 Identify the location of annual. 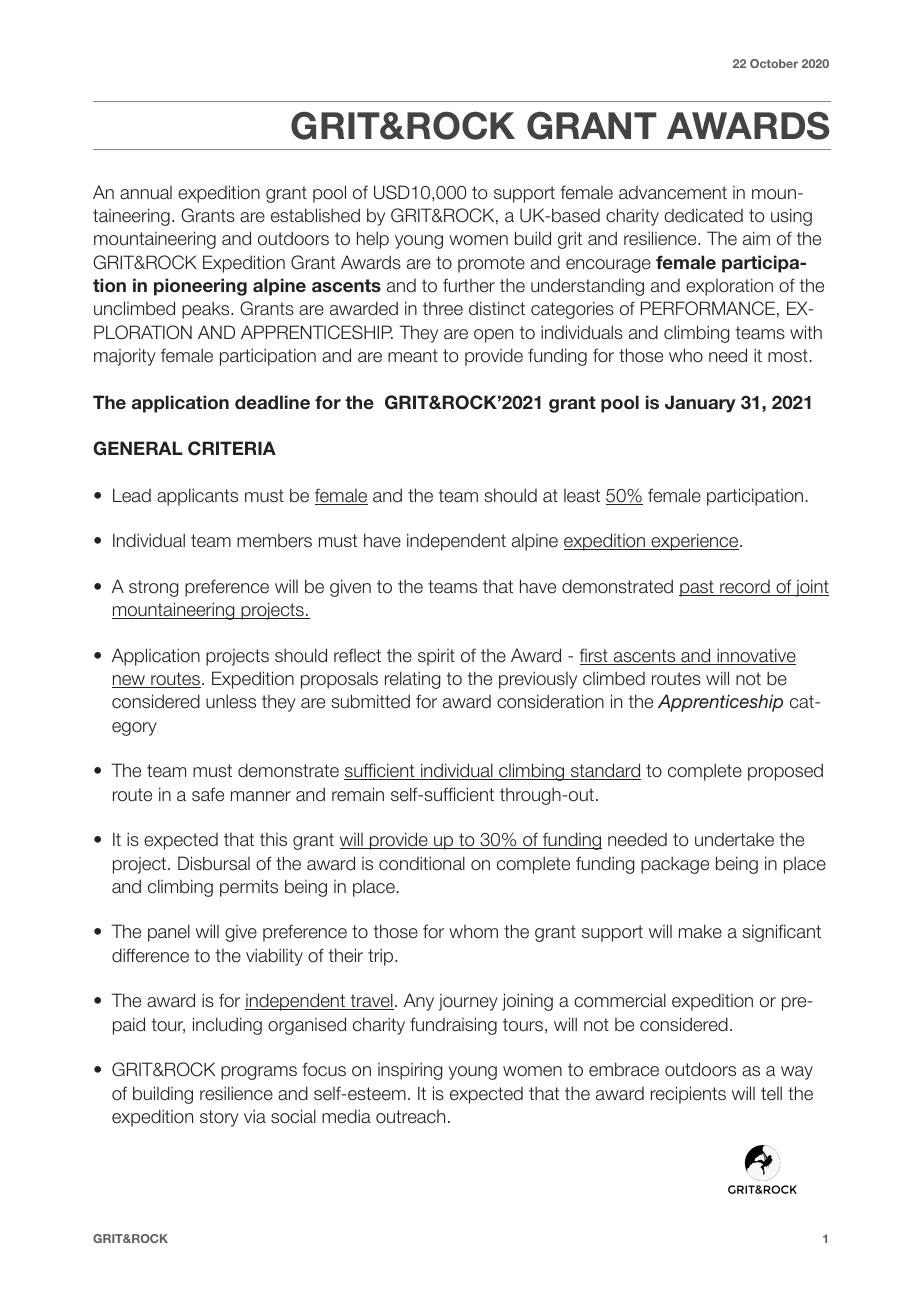
(146, 193).
